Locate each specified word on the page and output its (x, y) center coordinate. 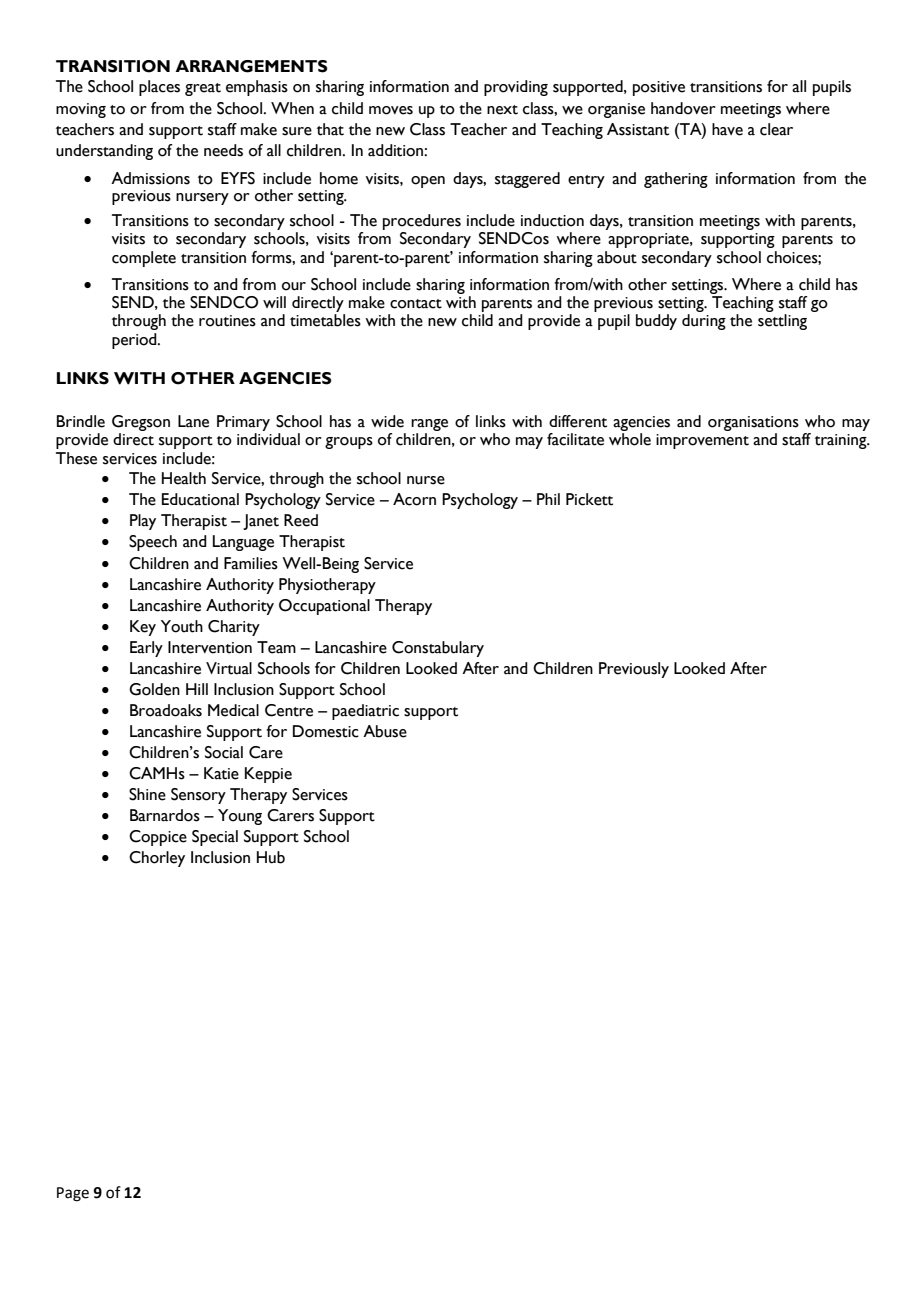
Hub (271, 857)
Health (184, 478)
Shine (147, 794)
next (502, 110)
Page (73, 1194)
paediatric (365, 712)
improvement (702, 441)
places (159, 88)
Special (215, 838)
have (727, 129)
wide (387, 421)
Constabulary (438, 649)
